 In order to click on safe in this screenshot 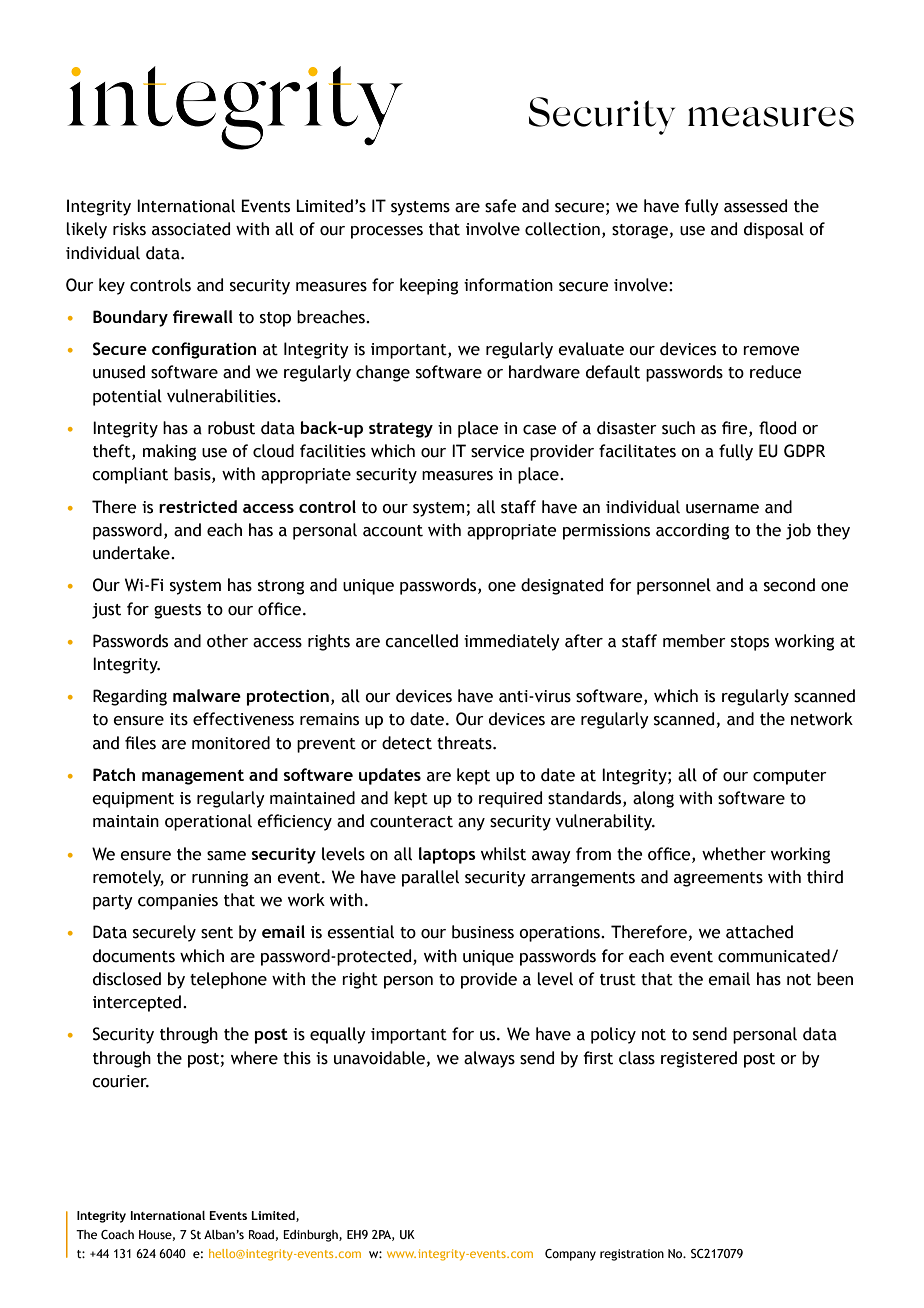, I will do `click(501, 206)`.
